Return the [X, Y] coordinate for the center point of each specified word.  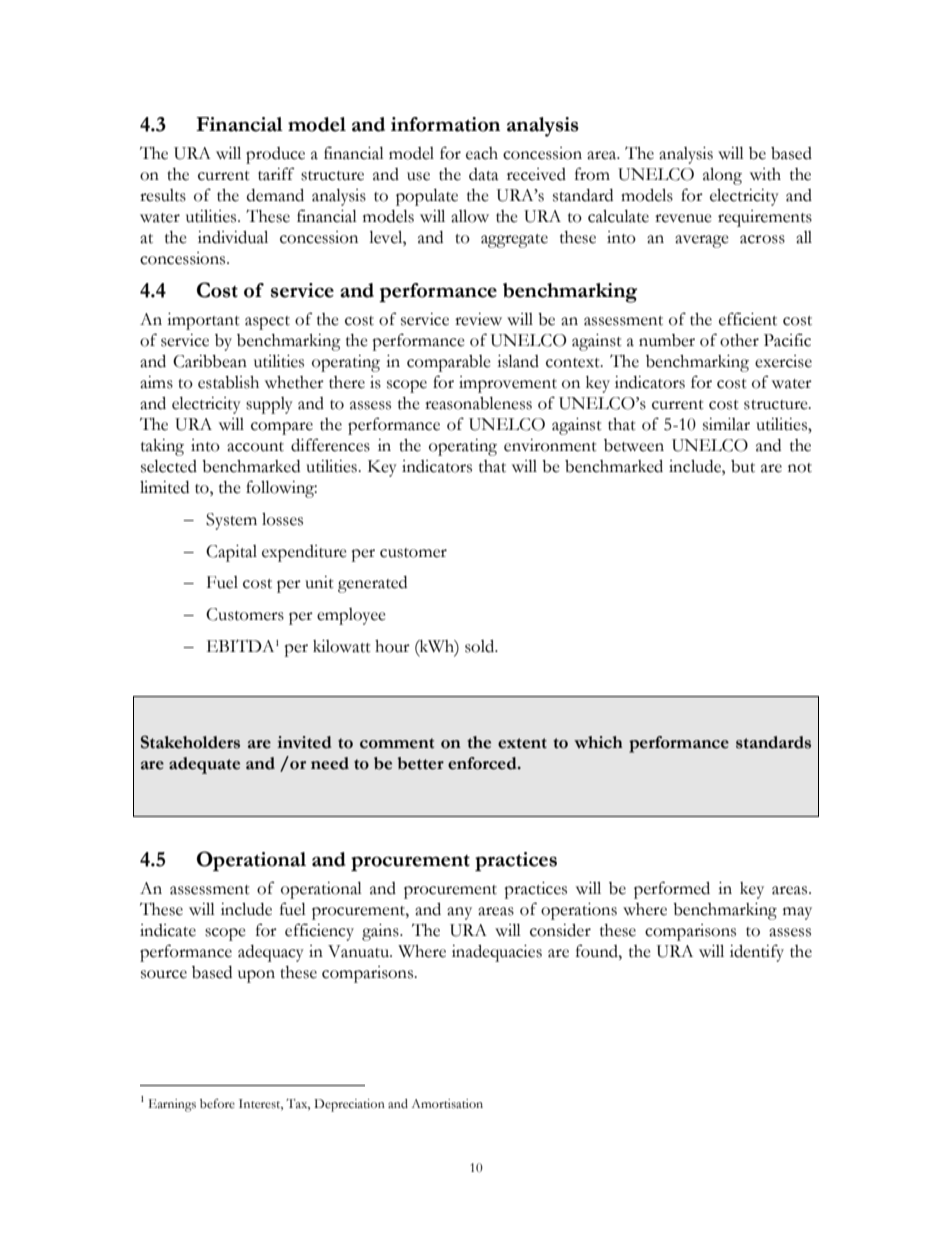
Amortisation [447, 1104]
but [743, 466]
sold [481, 646]
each [482, 153]
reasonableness [478, 403]
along [722, 176]
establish [228, 382]
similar [726, 424]
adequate [204, 765]
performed [672, 890]
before [217, 1104]
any [459, 913]
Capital [231, 553]
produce [275, 155]
